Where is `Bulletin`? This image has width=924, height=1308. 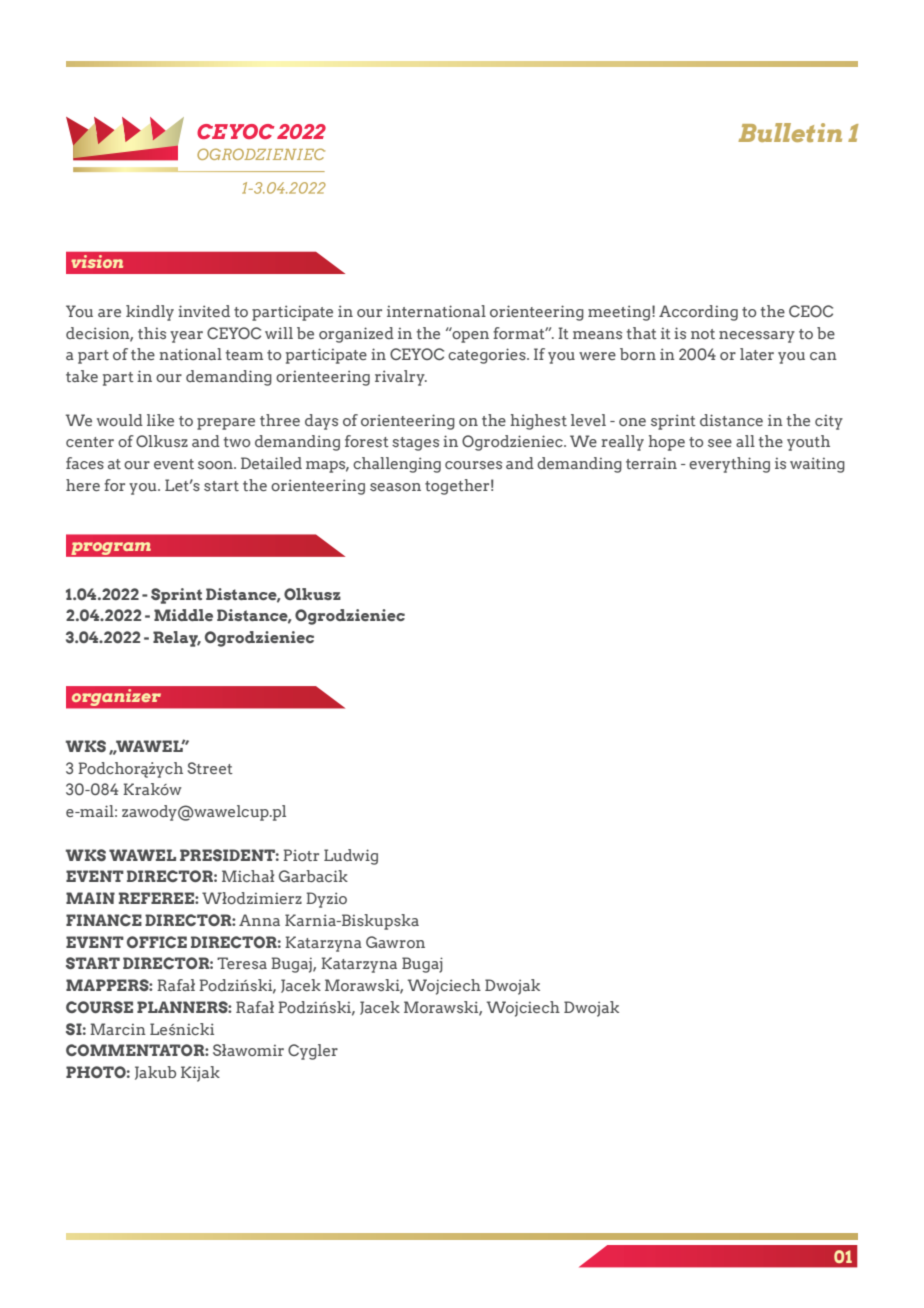
Bulletin is located at coordinates (790, 132).
